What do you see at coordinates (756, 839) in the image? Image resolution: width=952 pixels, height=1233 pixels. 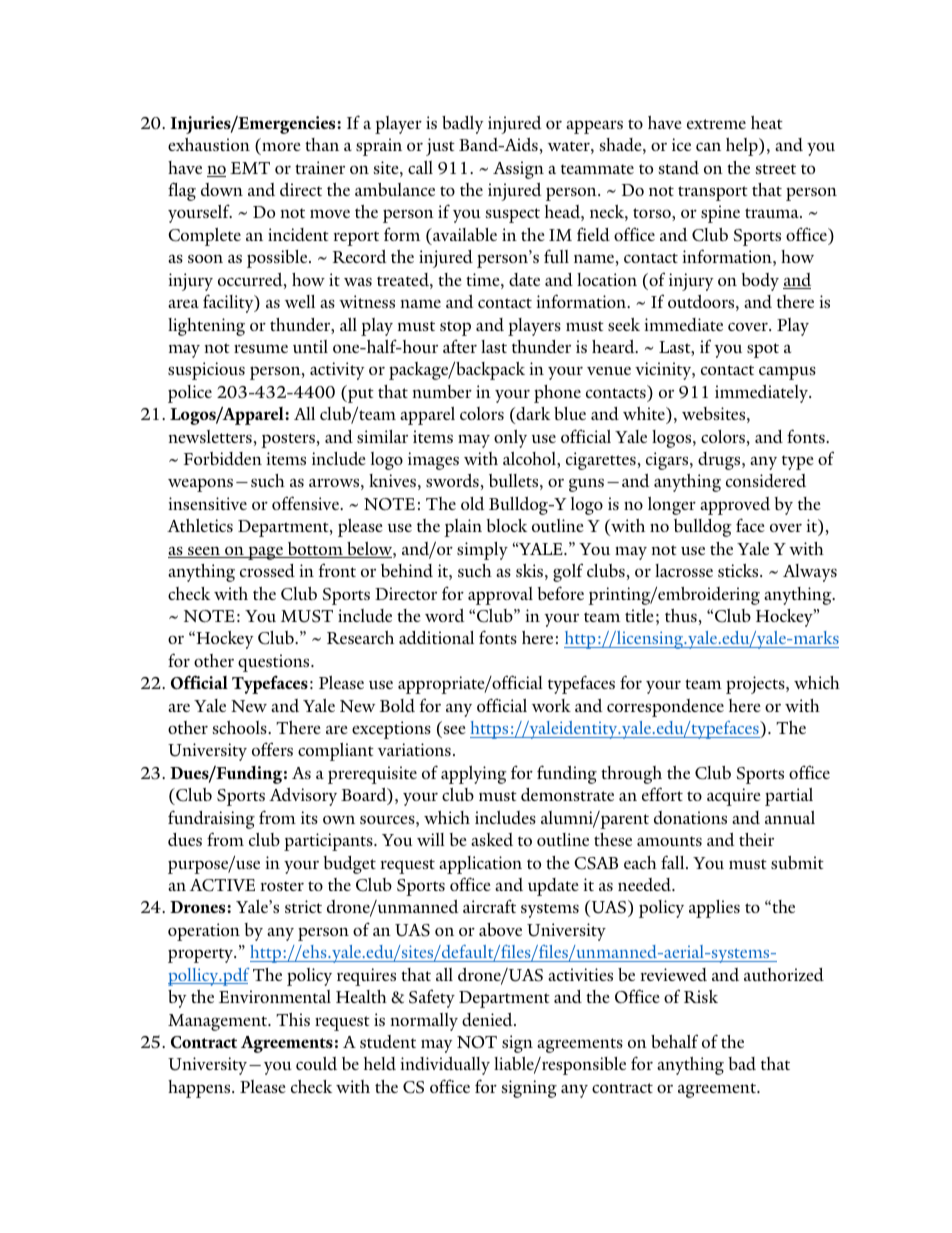 I see `their` at bounding box center [756, 839].
